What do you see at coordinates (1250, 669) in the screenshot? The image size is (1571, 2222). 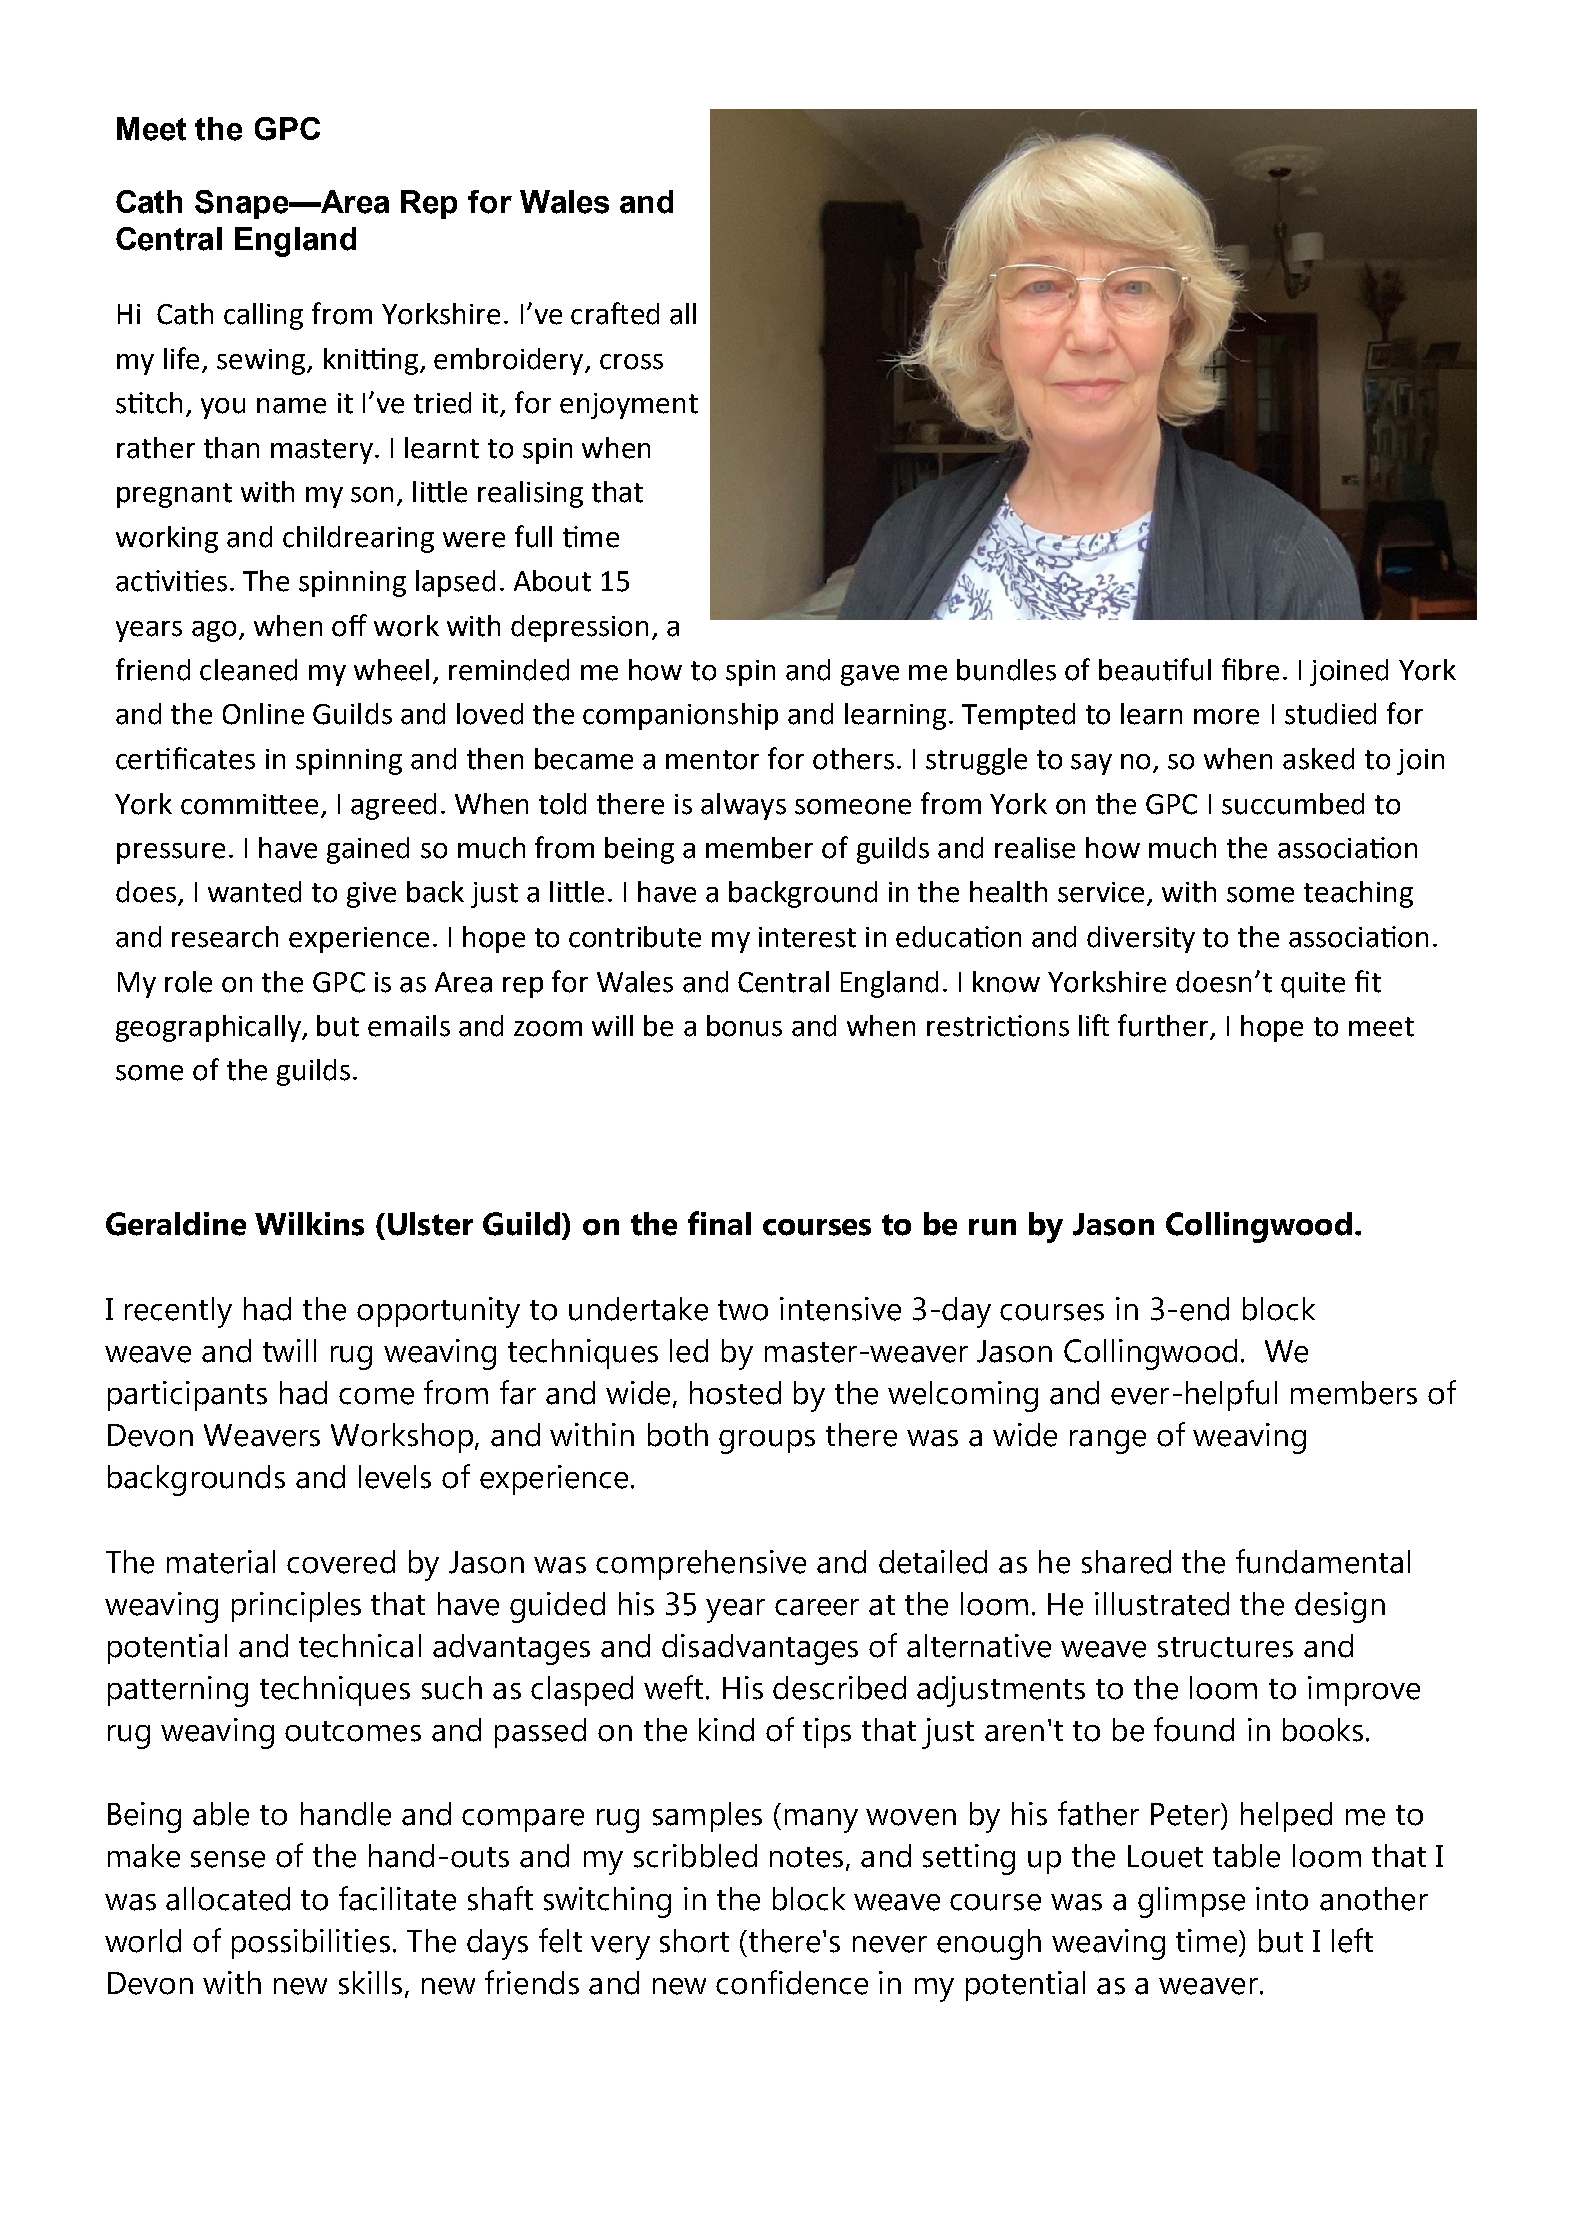 I see `fibre` at bounding box center [1250, 669].
